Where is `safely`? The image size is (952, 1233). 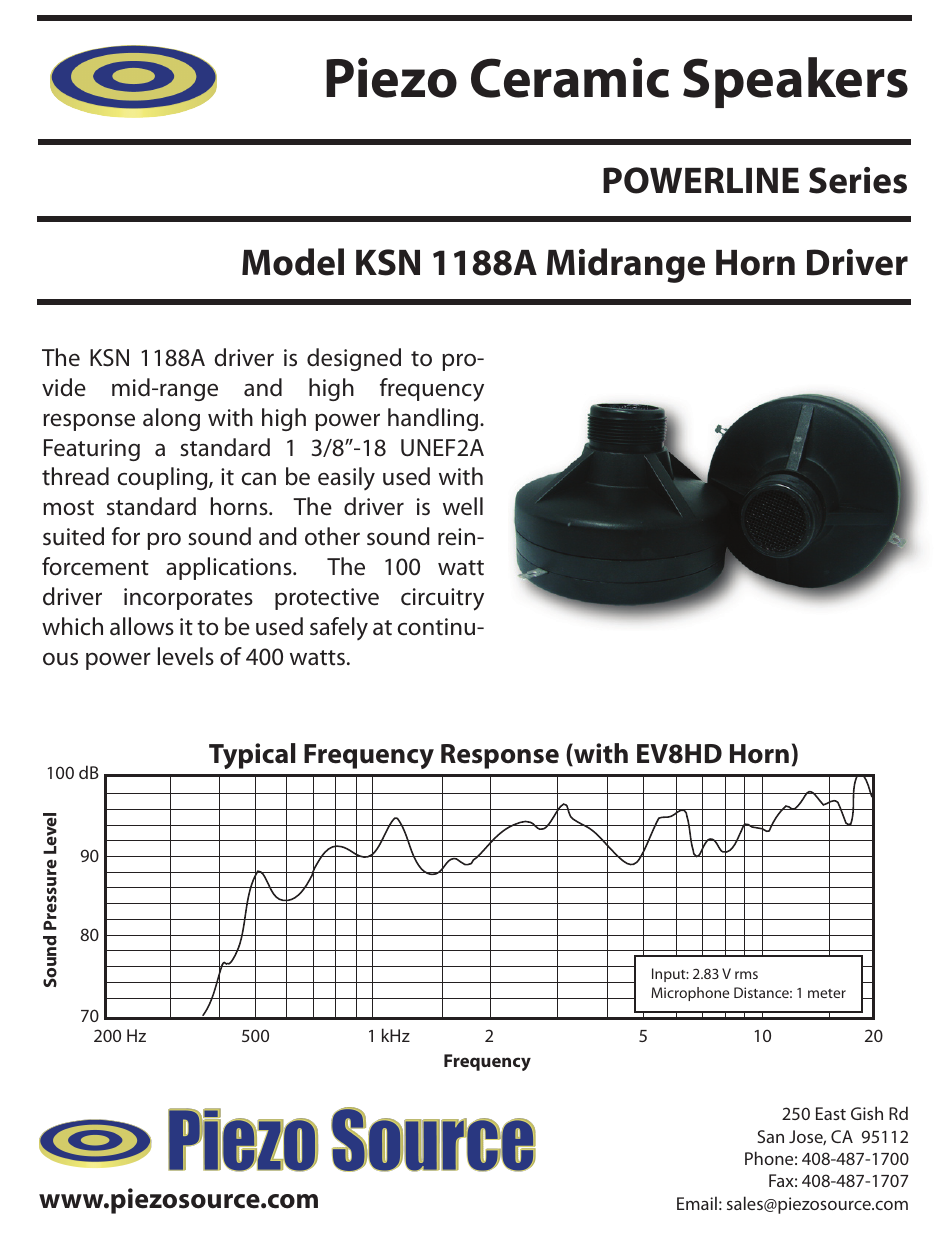
safely is located at coordinates (339, 628).
